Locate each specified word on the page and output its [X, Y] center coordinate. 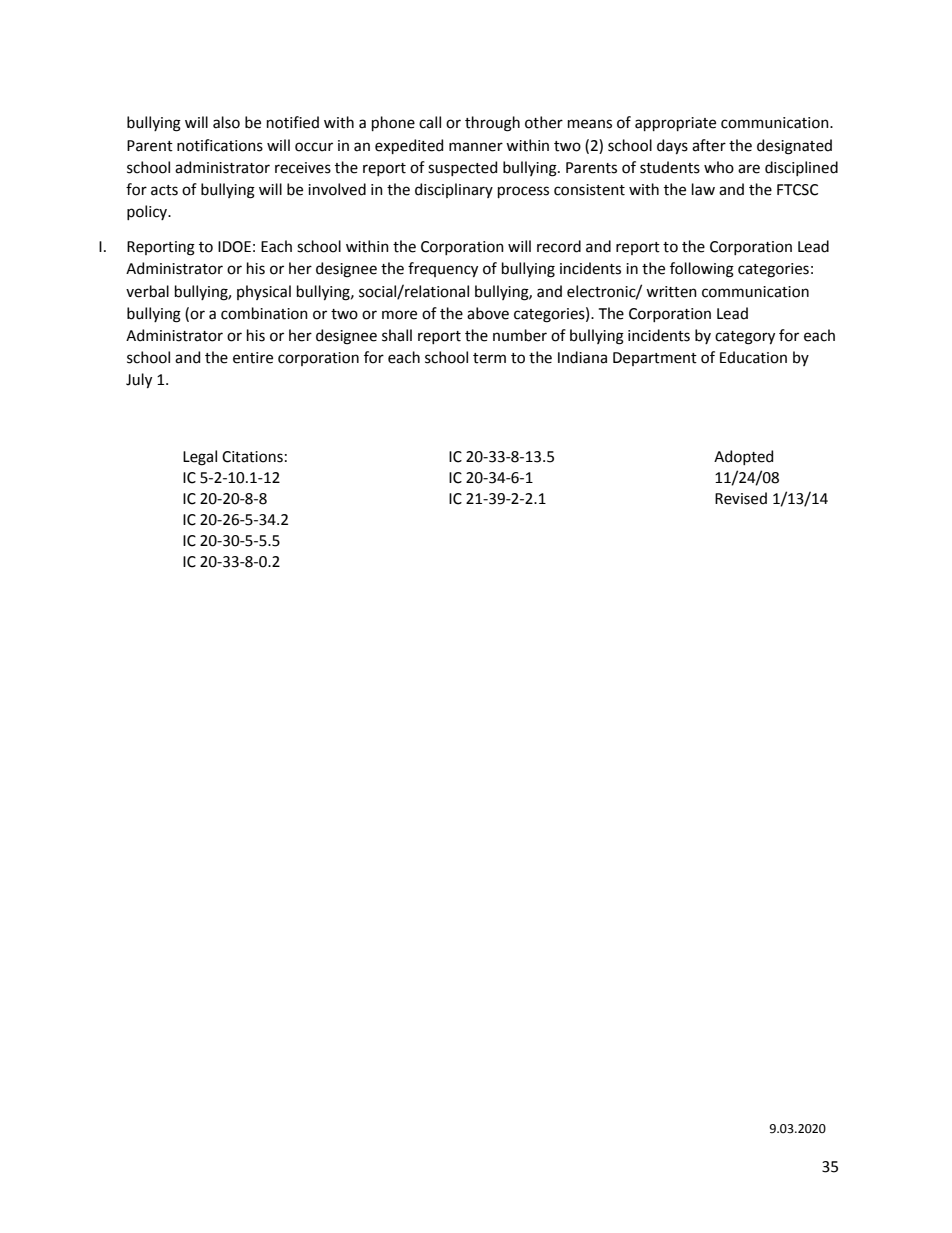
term [489, 358]
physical [264, 292]
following [702, 270]
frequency [443, 269]
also [226, 122]
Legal [200, 458]
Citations [252, 457]
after [709, 145]
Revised [741, 498]
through [492, 124]
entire [253, 358]
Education [753, 357]
